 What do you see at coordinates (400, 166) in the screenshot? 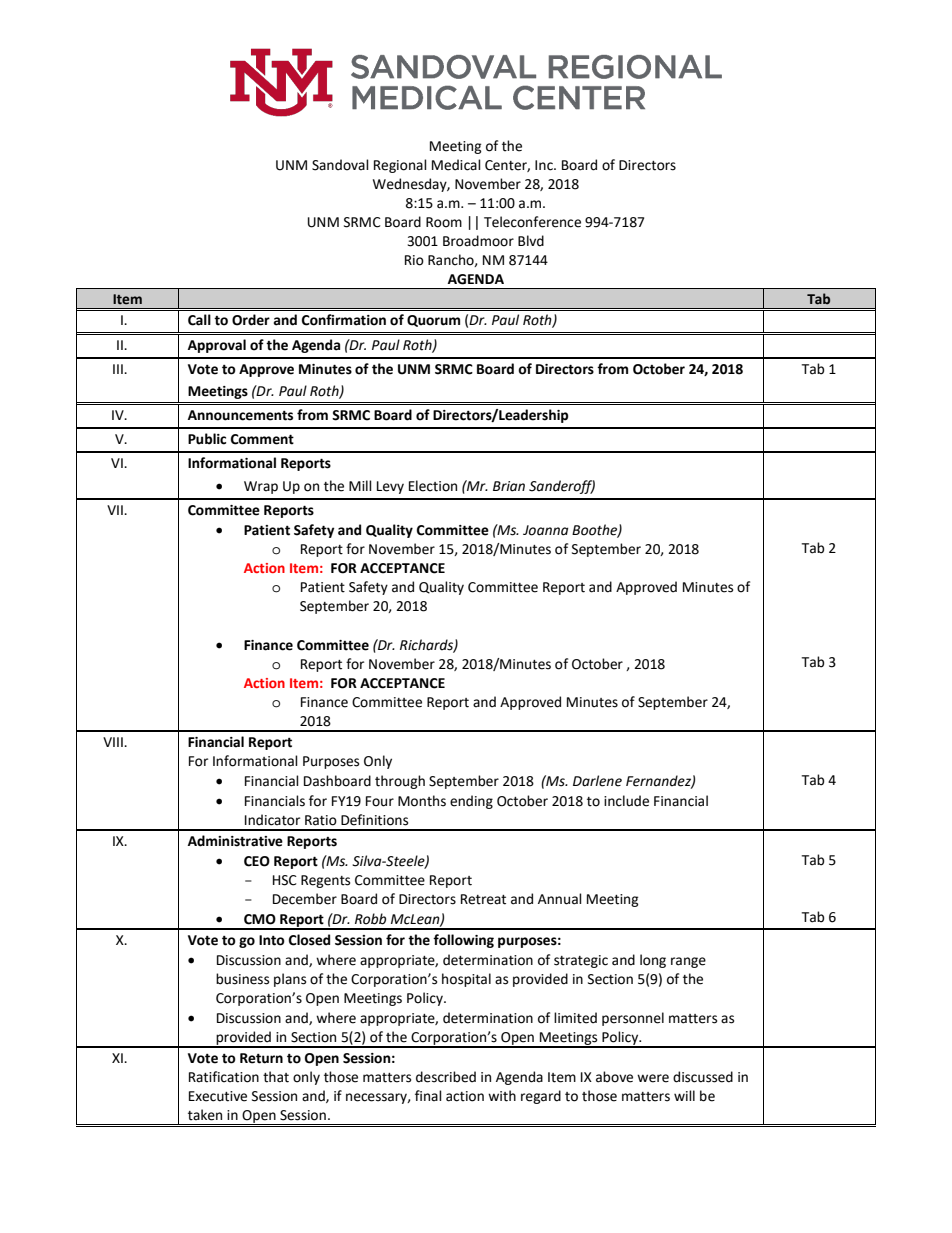
I see `Regional` at bounding box center [400, 166].
